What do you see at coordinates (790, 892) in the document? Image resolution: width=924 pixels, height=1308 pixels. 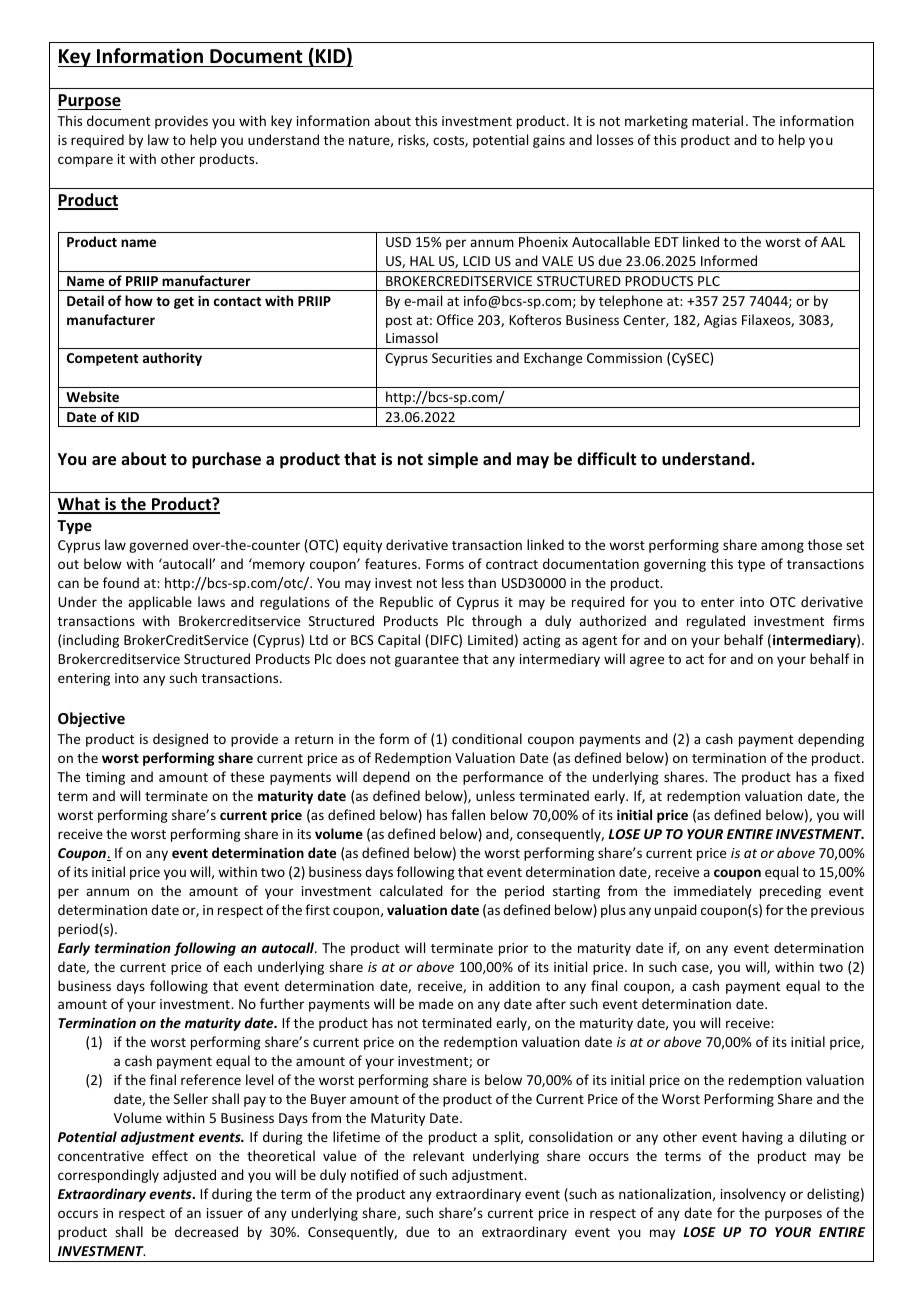 I see `preceding` at bounding box center [790, 892].
